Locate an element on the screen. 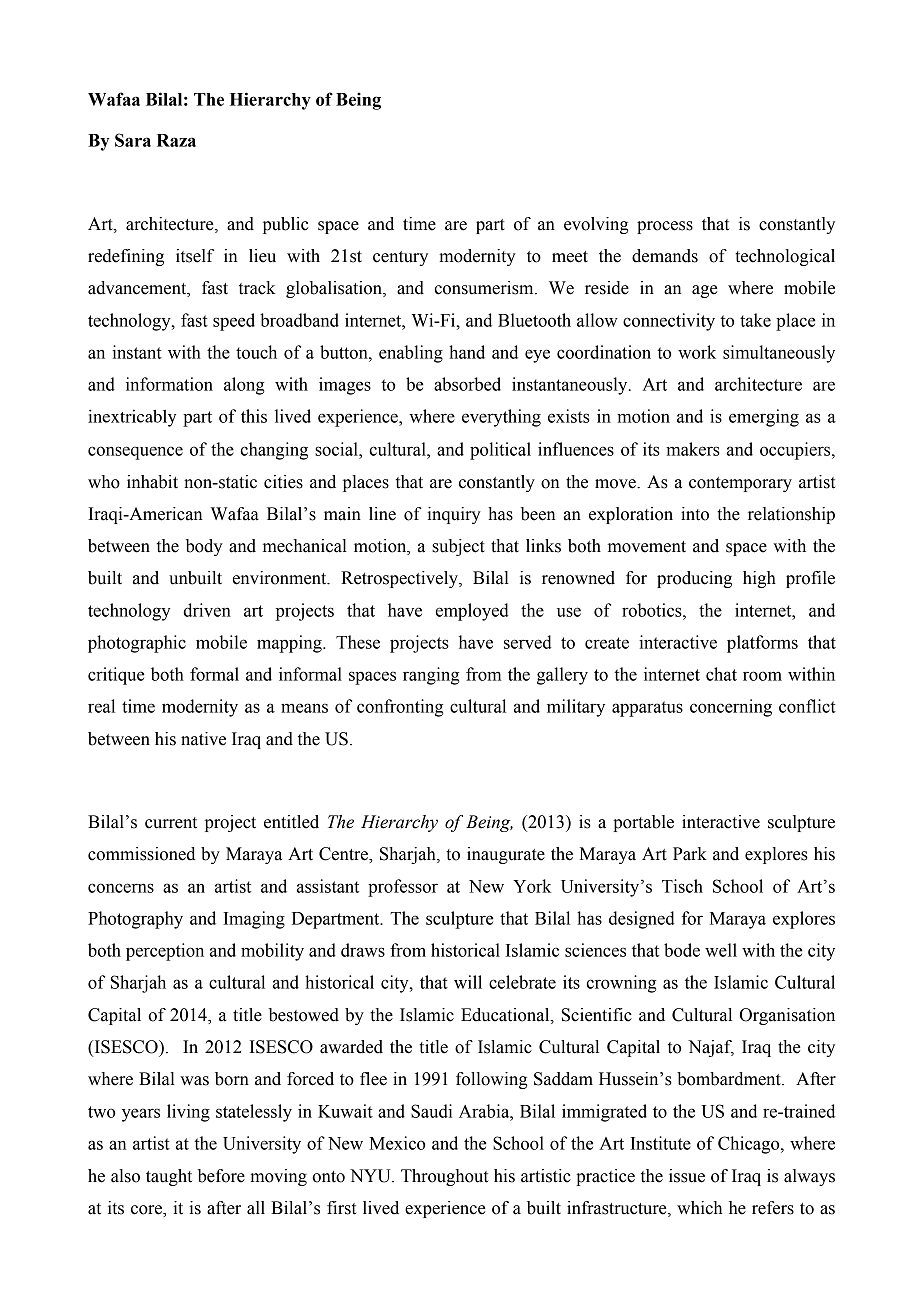 The height and width of the screenshot is (1308, 924). chat is located at coordinates (721, 674).
